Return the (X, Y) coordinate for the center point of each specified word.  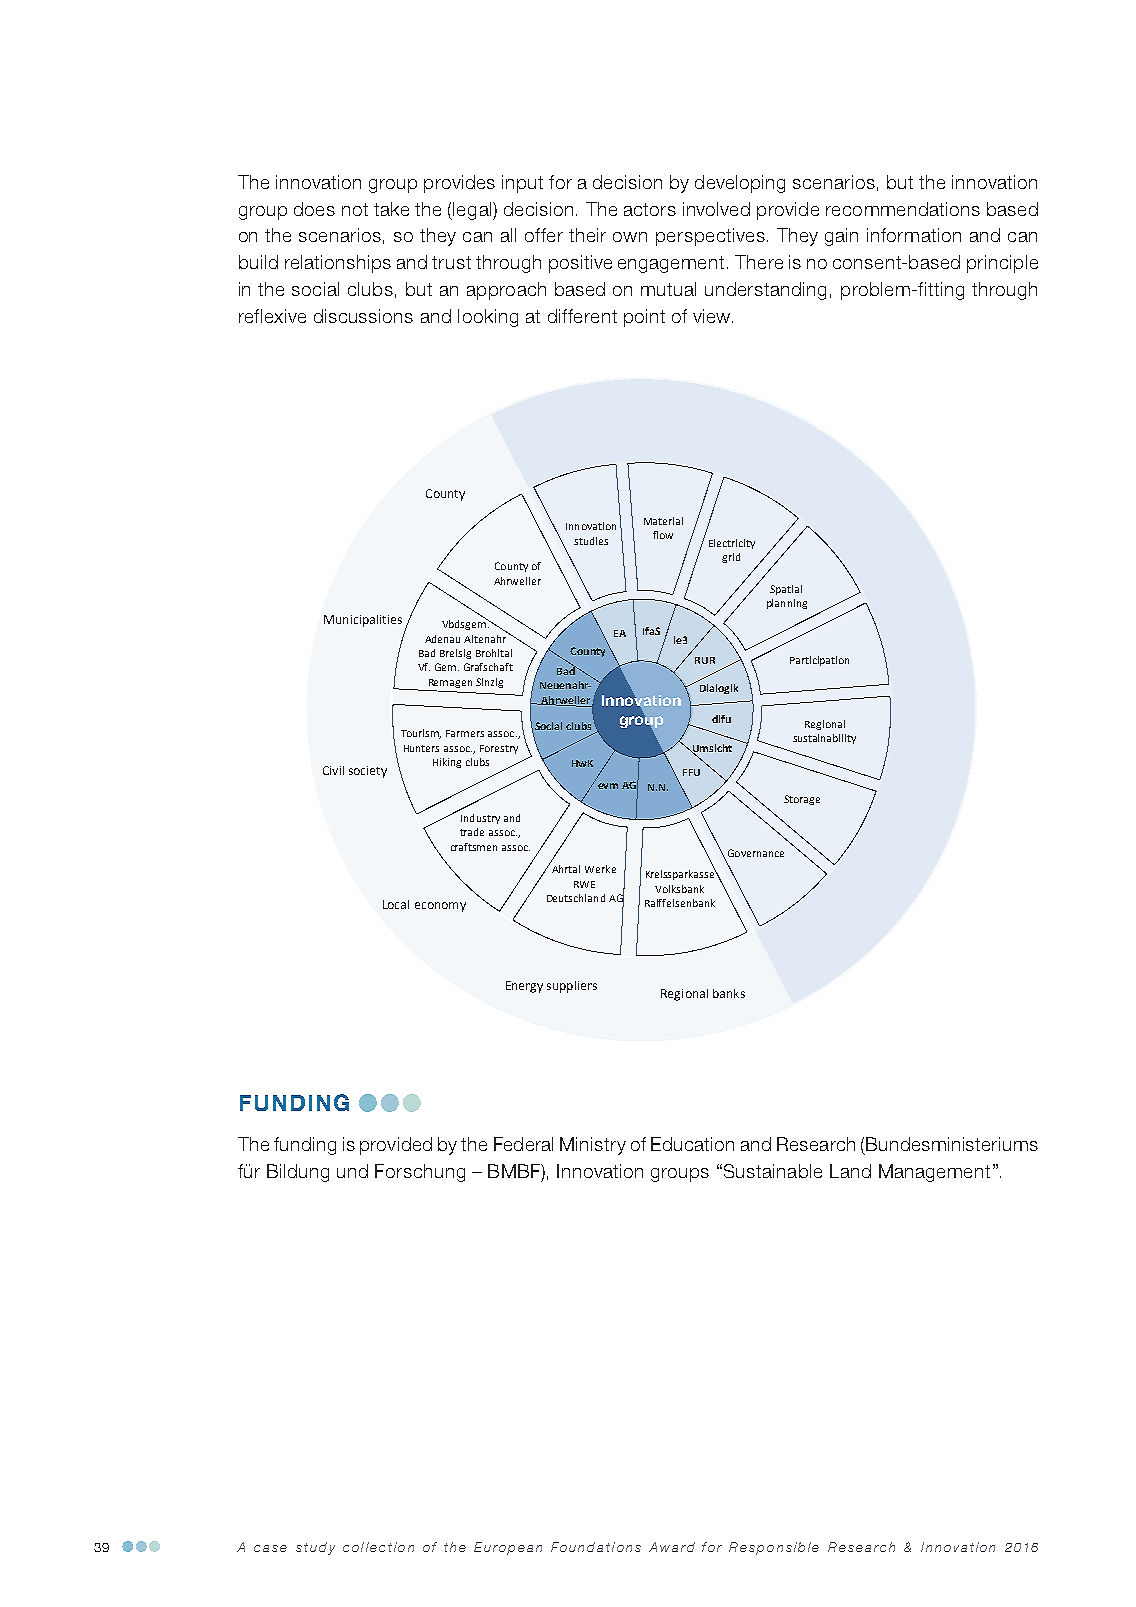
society (368, 772)
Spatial (786, 590)
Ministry (593, 1146)
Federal (523, 1144)
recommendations (903, 209)
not (355, 209)
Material (663, 521)
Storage (802, 800)
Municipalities (363, 621)
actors (650, 209)
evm (608, 786)
